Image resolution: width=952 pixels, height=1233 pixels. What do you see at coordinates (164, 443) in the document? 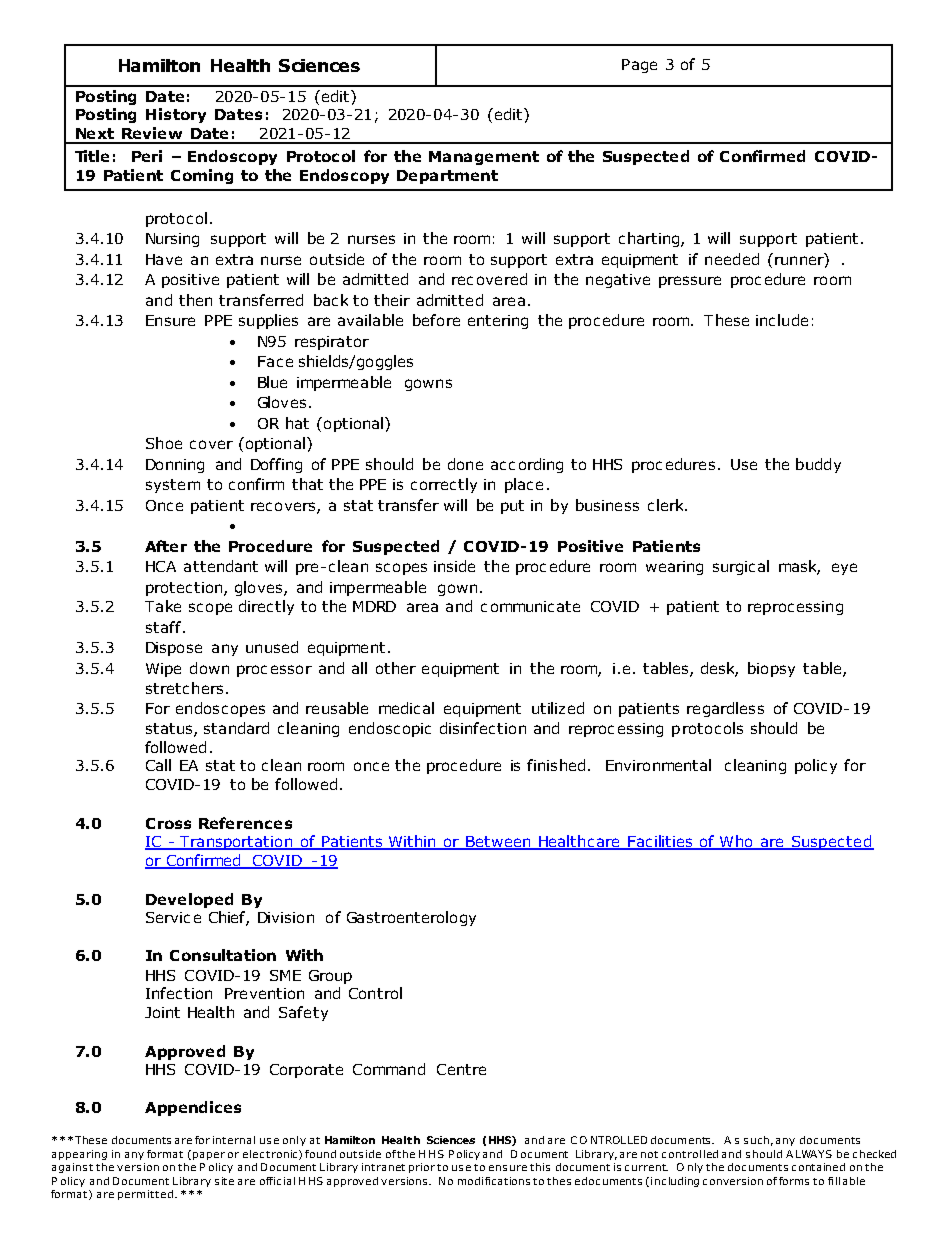
I see `Shoe` at bounding box center [164, 443].
